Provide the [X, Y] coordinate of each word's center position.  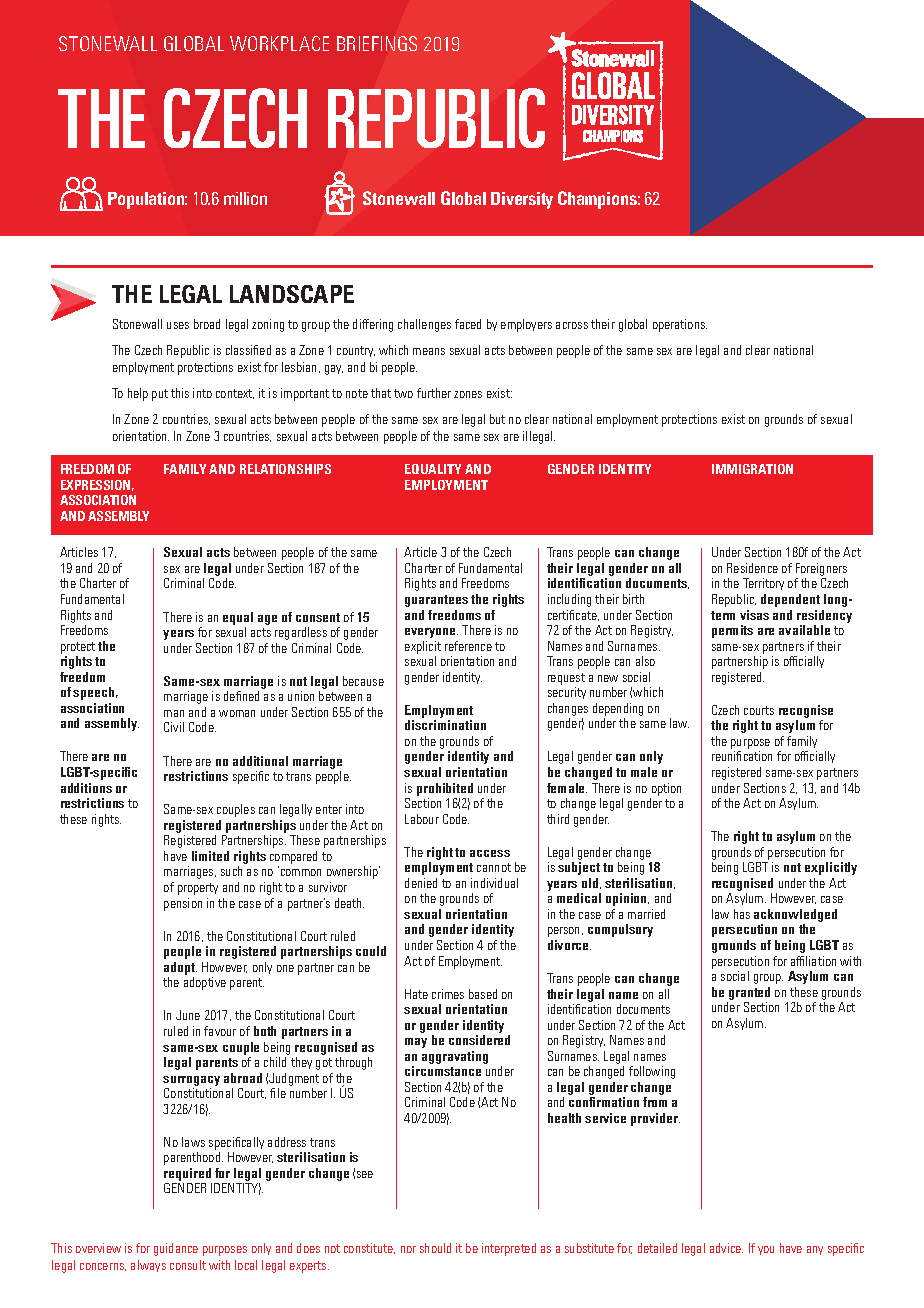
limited [210, 856]
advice [726, 1248]
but [497, 419]
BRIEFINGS [377, 43]
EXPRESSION [97, 485]
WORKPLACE [279, 43]
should [435, 1248]
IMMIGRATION [752, 469]
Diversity [522, 200]
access [490, 853]
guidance [176, 1249]
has [742, 914]
